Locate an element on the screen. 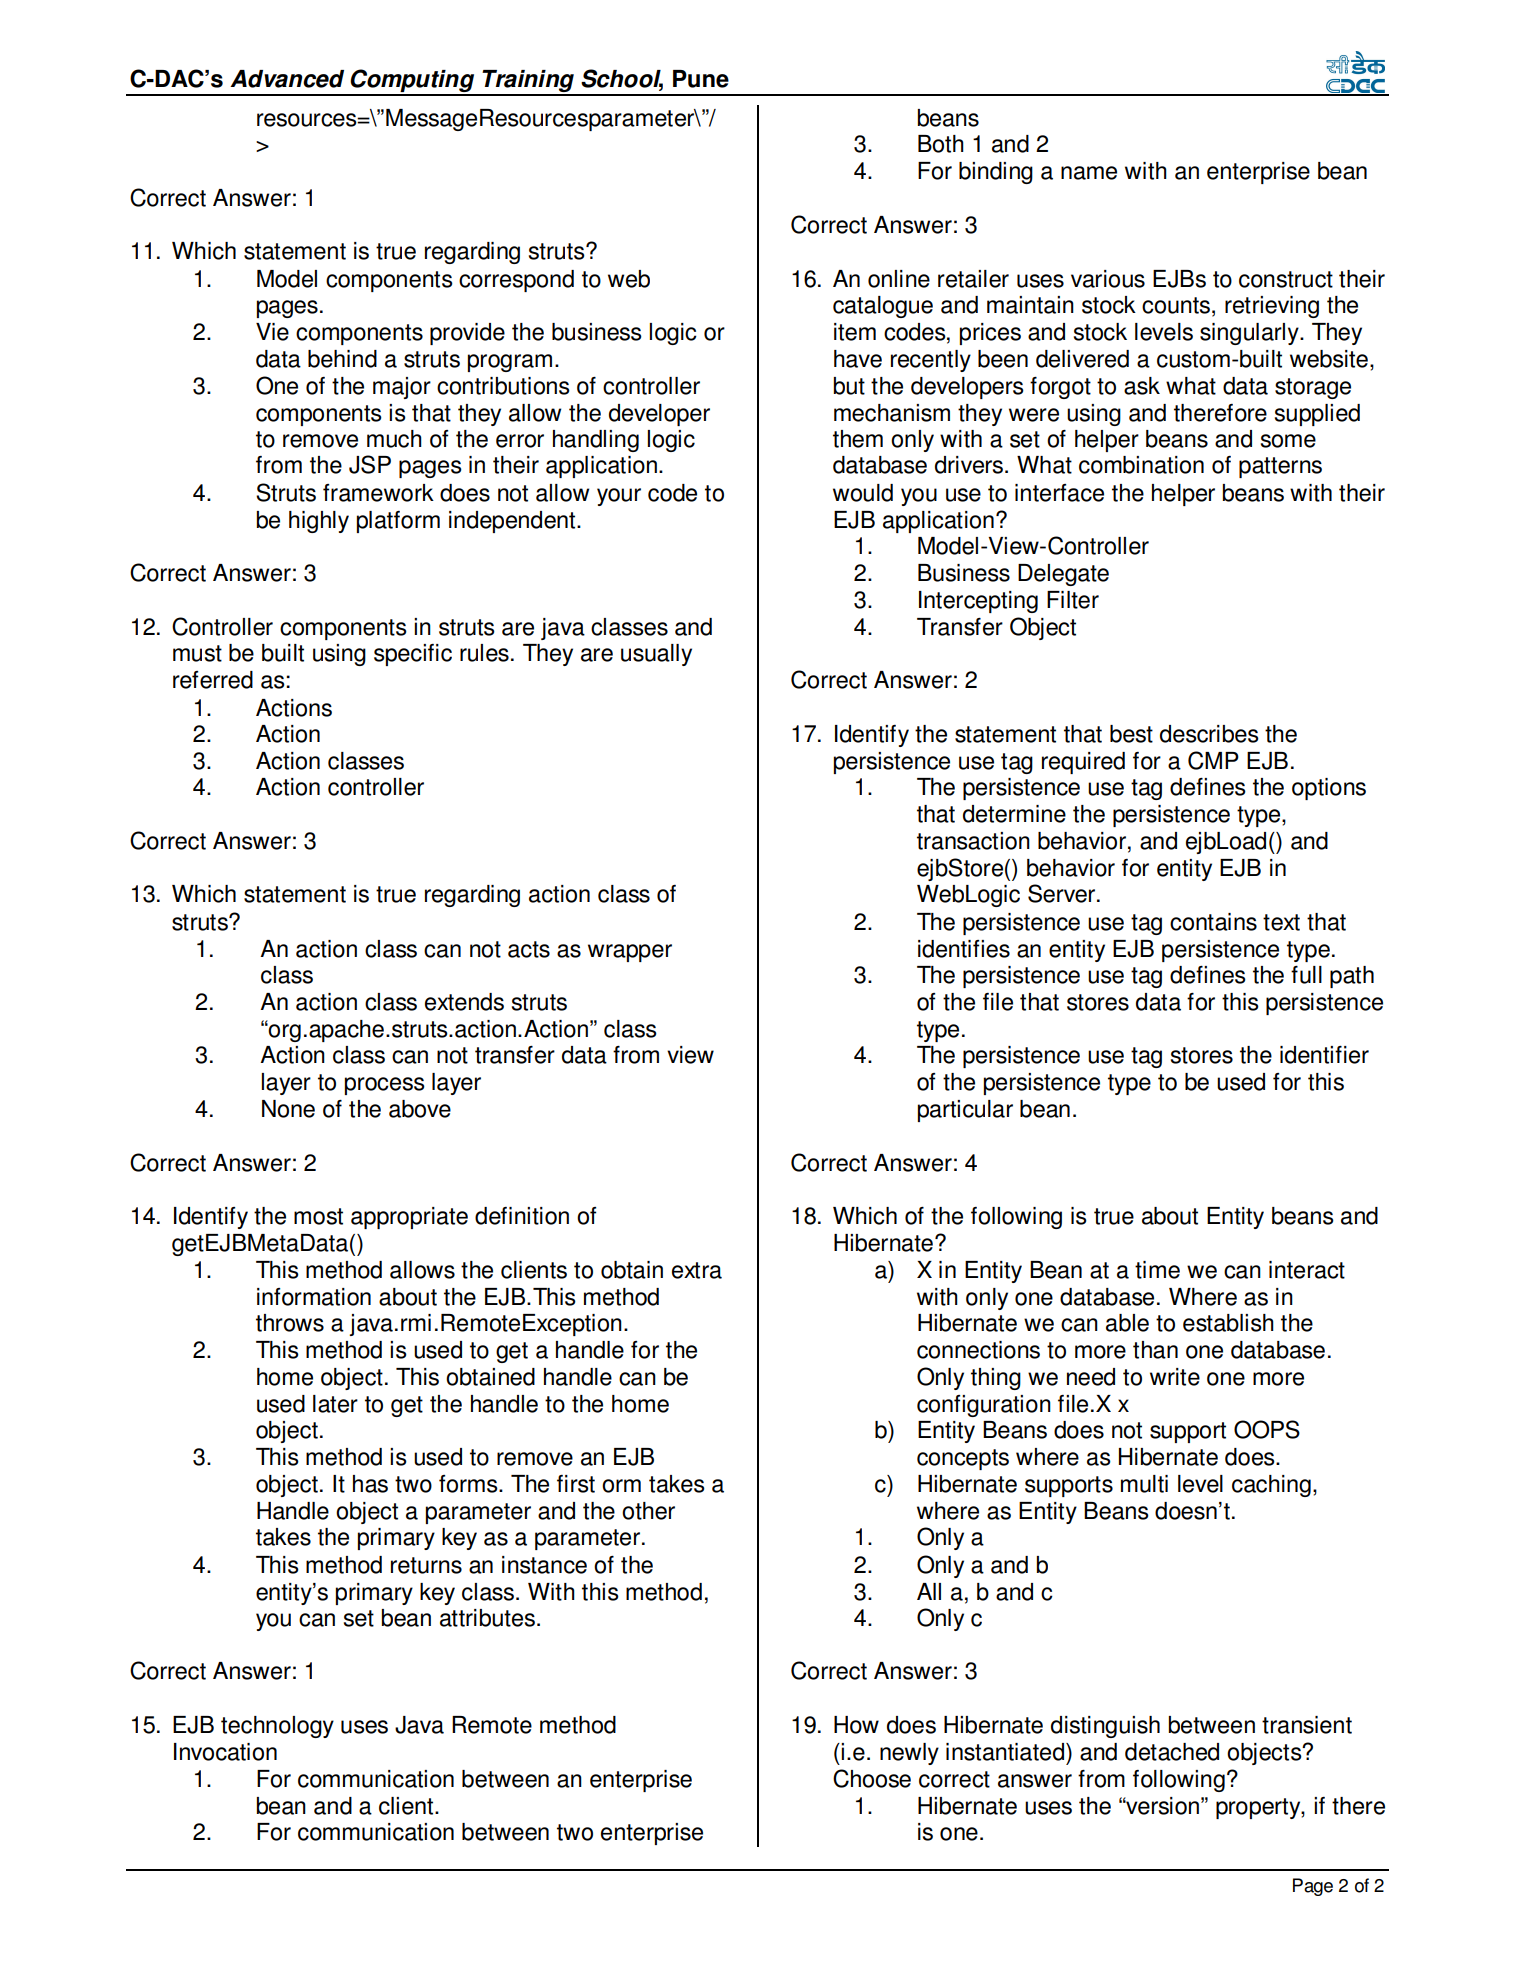 Image resolution: width=1517 pixels, height=1963 pixels. Pune is located at coordinates (701, 79).
